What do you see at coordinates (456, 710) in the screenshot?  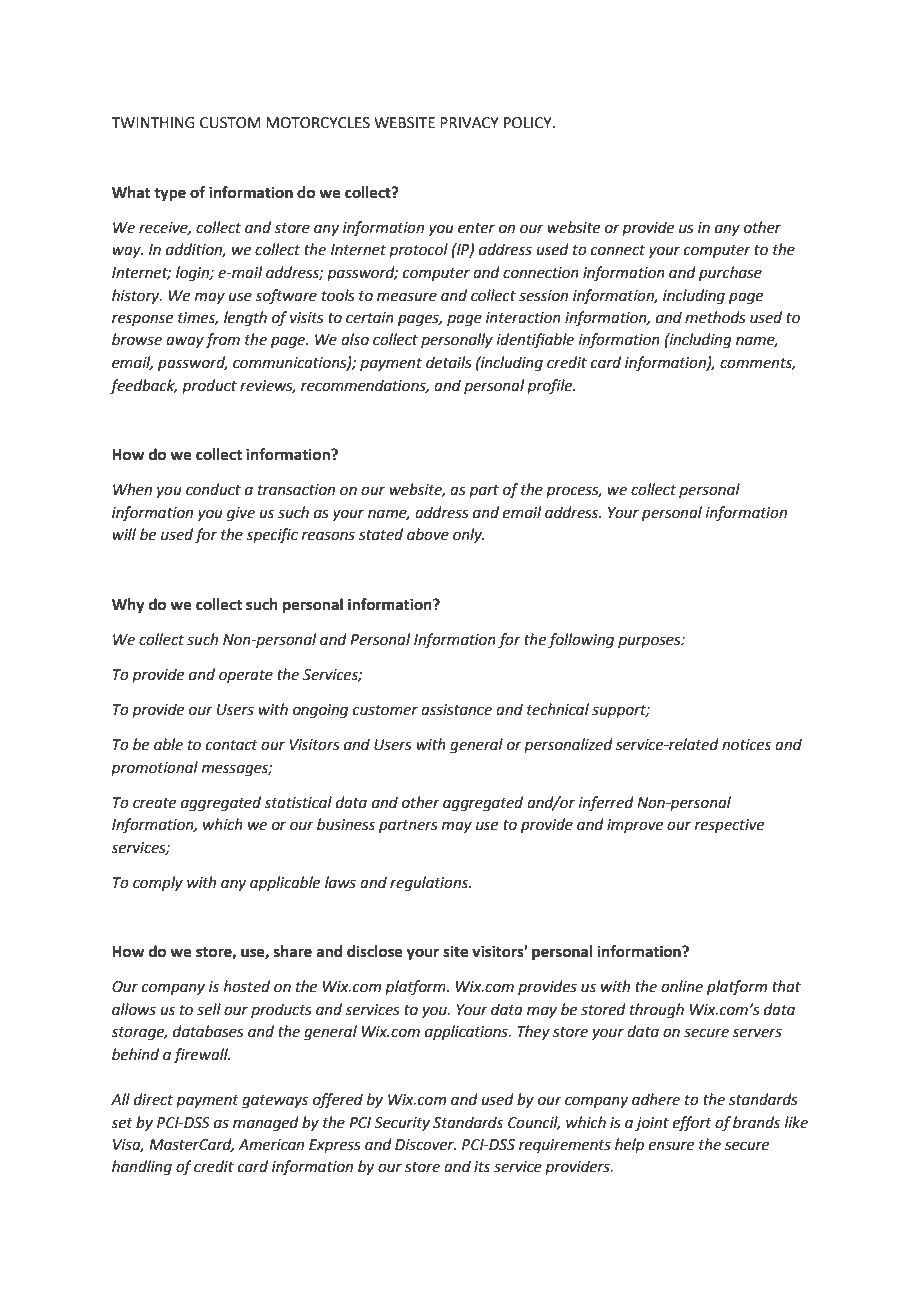 I see `assistance` at bounding box center [456, 710].
